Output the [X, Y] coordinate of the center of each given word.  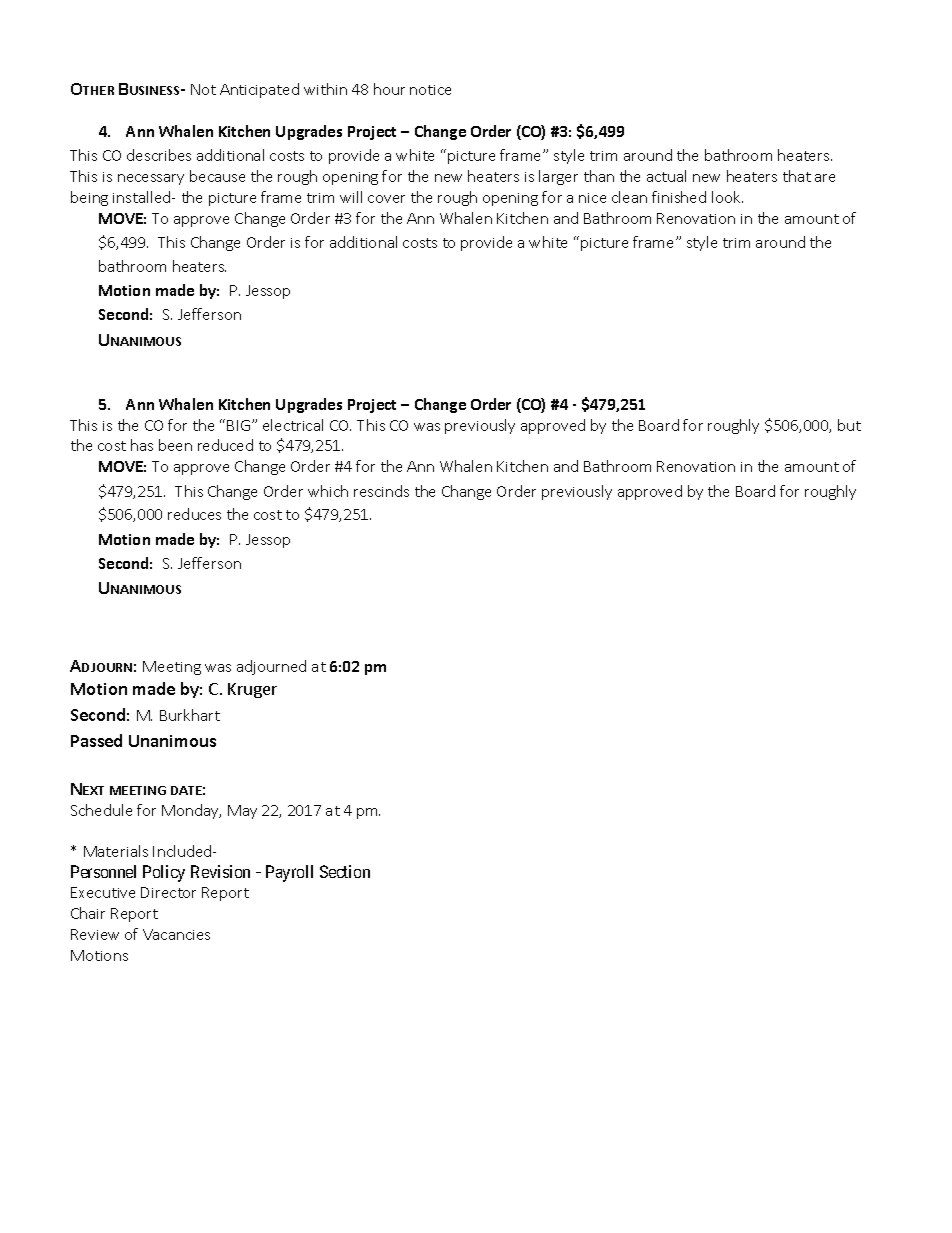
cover [386, 199]
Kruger [252, 690]
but [849, 425]
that [797, 176]
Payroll [289, 873]
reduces [194, 514]
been [175, 445]
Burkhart [190, 715]
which [328, 491]
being [89, 198]
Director [168, 892]
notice [430, 90]
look [727, 197]
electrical [293, 425]
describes [159, 155]
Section [345, 871]
